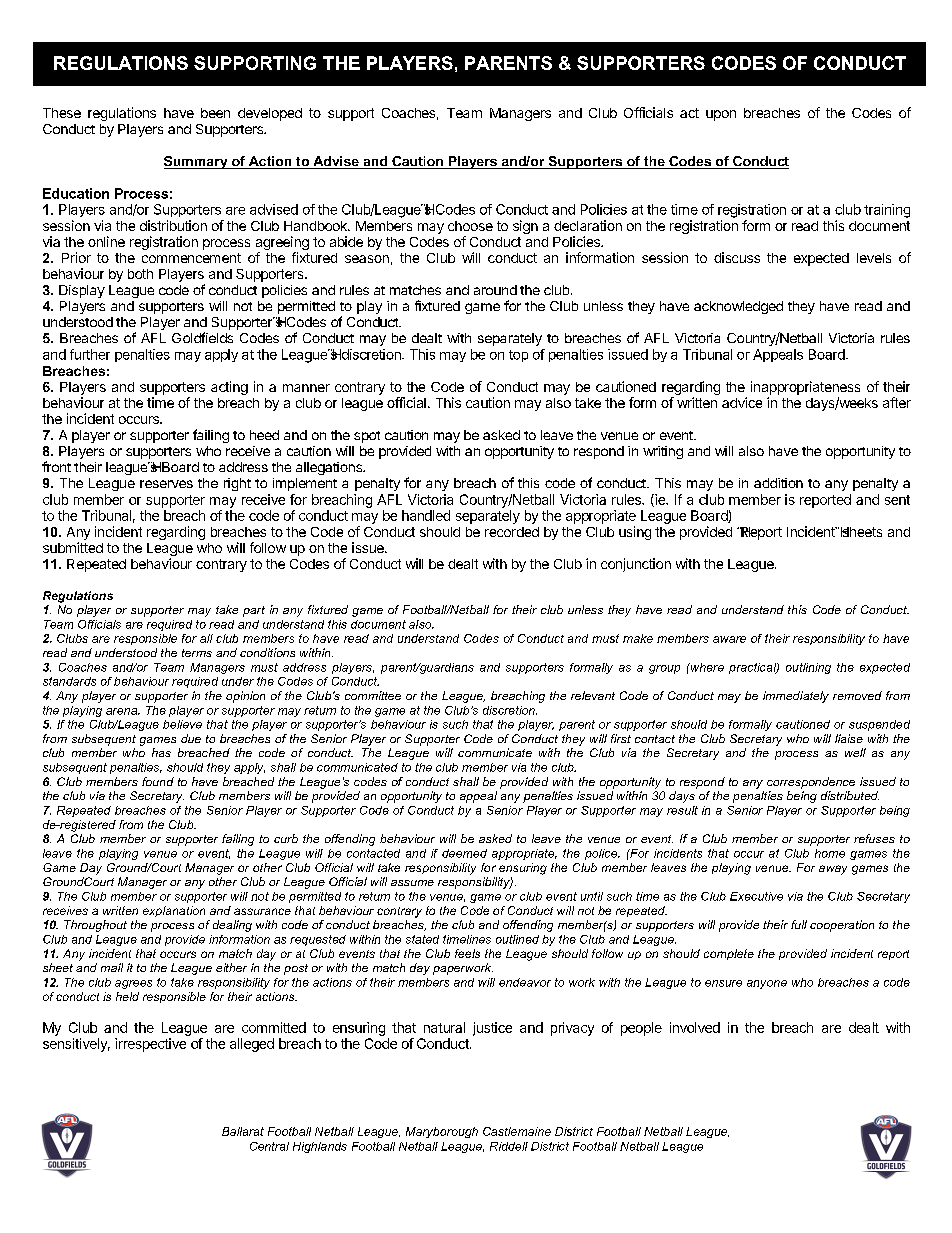  Describe the element at coordinates (464, 853) in the screenshot. I see `deemed` at that location.
